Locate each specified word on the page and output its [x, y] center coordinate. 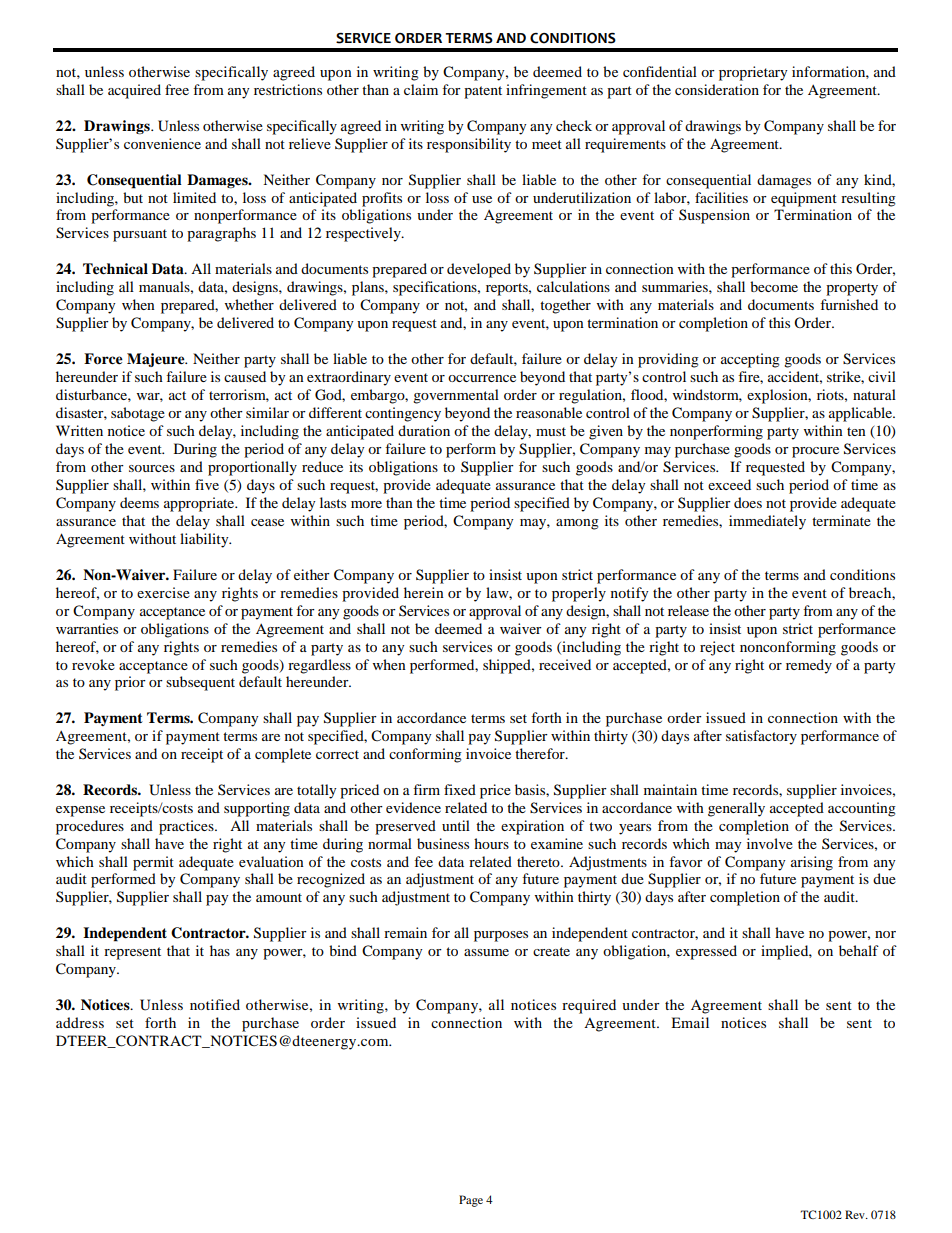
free [177, 89]
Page [471, 1201]
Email [690, 1022]
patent [483, 92]
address [80, 1022]
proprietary [753, 73]
